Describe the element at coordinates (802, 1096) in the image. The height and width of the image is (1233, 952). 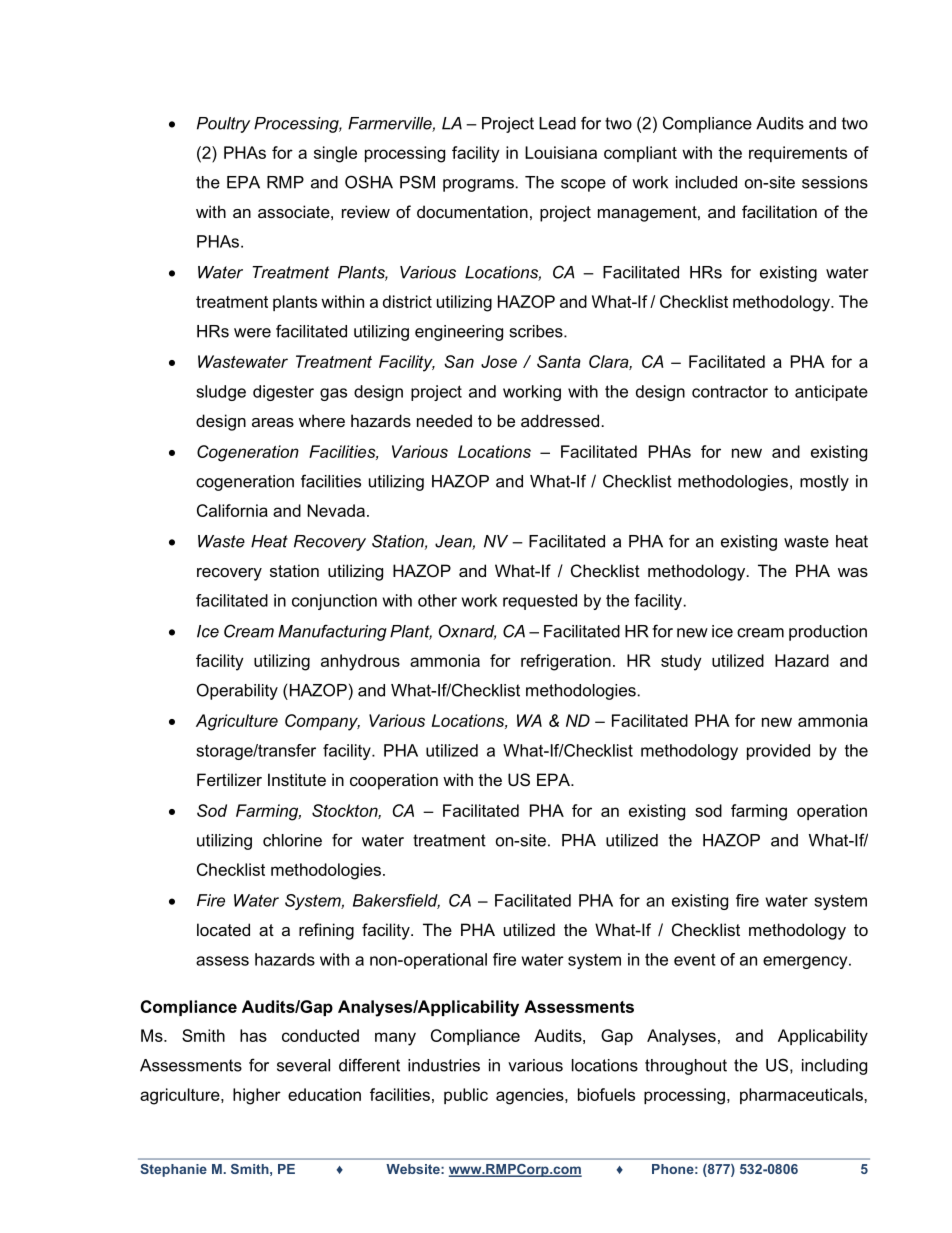
I see `pharmaceuticals` at that location.
